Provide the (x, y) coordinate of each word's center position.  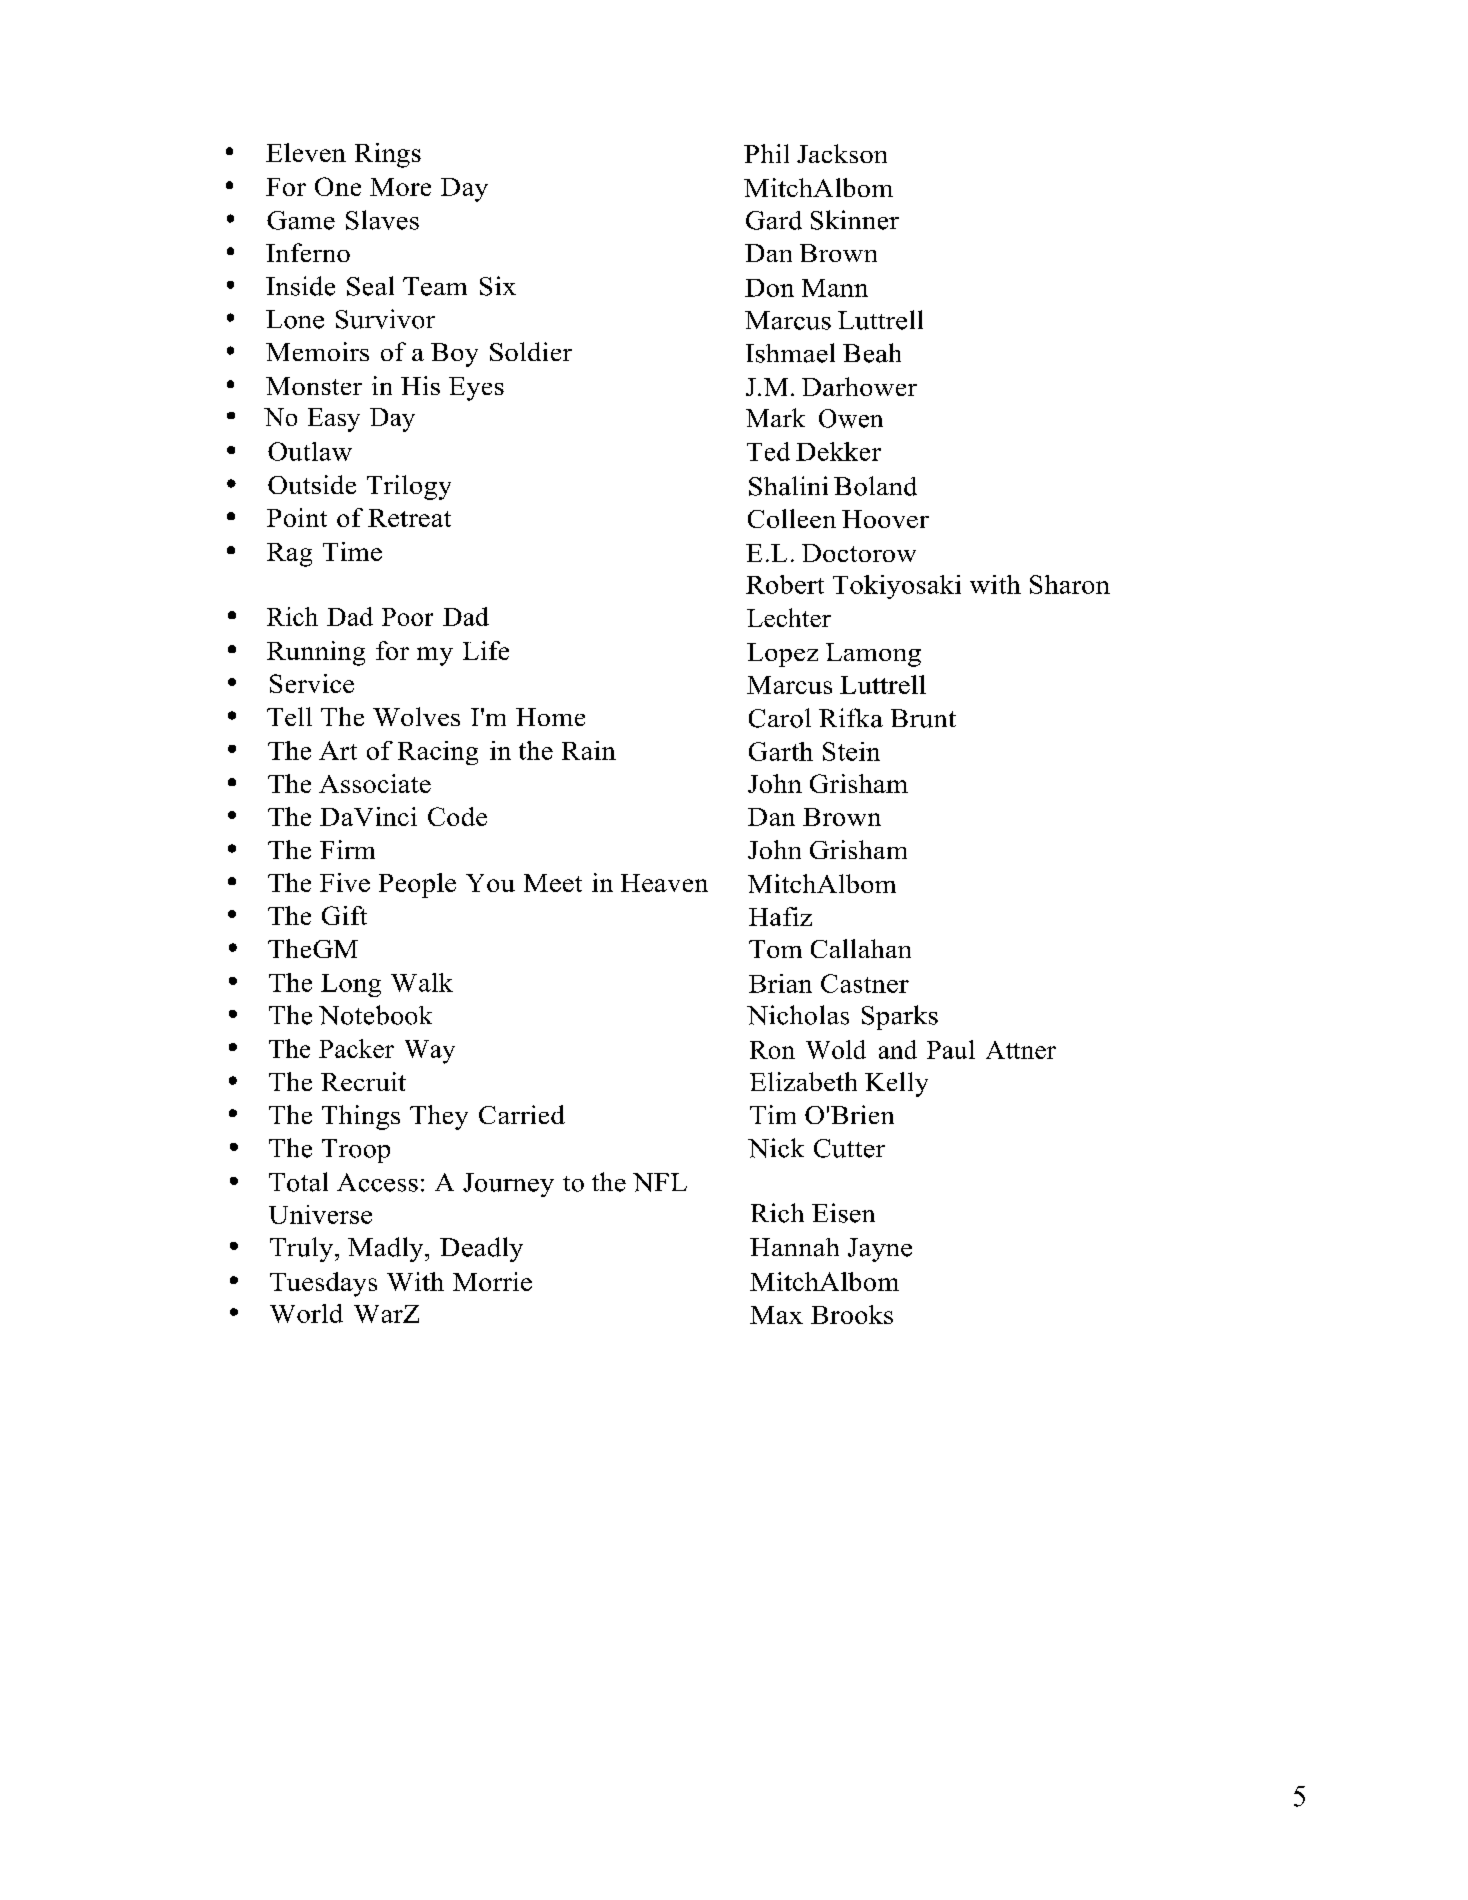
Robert (785, 584)
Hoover (885, 519)
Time (352, 551)
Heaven (664, 883)
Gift (344, 915)
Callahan (861, 948)
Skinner (855, 220)
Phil (766, 153)
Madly (387, 1249)
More (400, 187)
